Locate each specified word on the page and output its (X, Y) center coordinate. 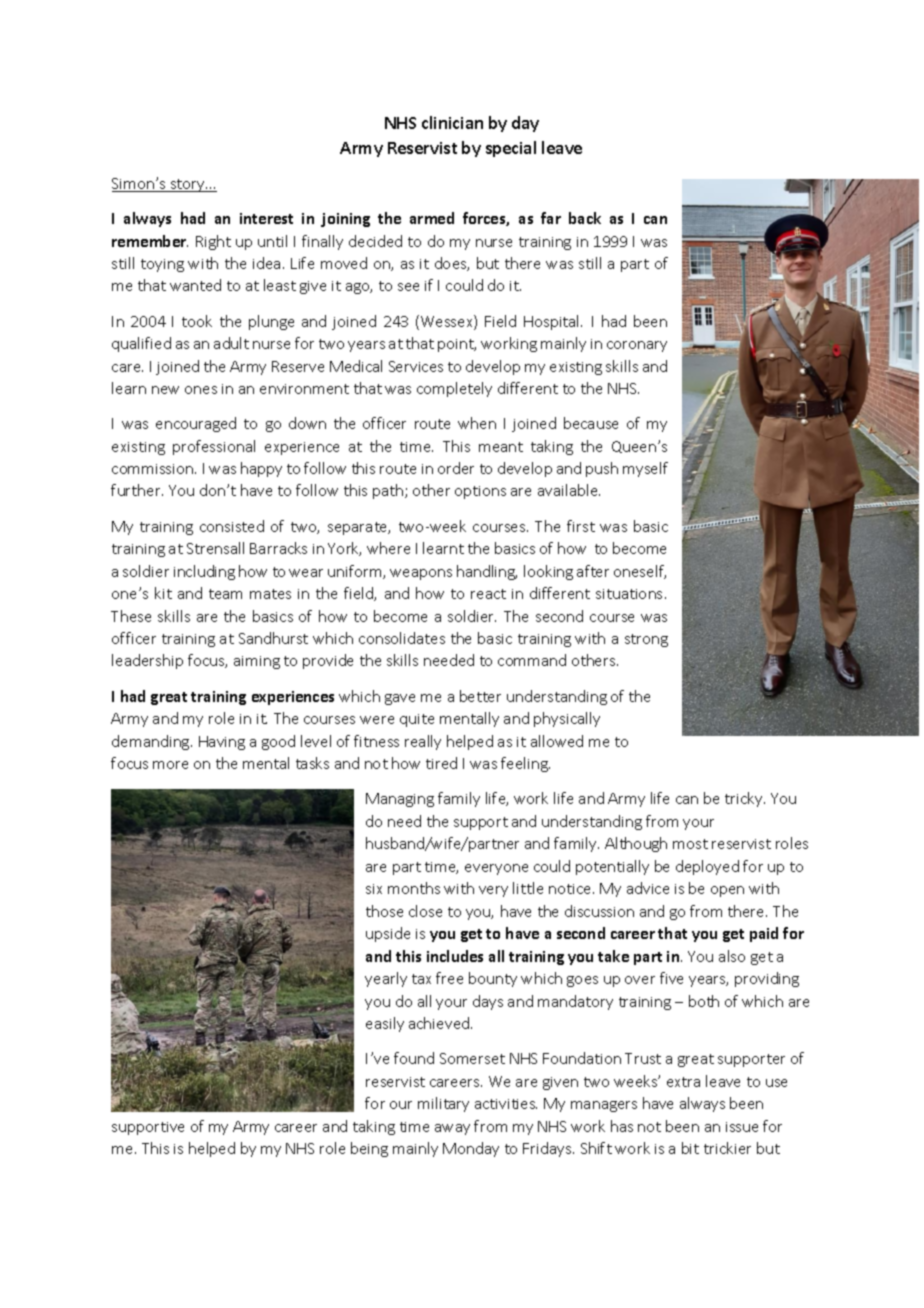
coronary (637, 346)
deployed (707, 867)
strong (646, 640)
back (585, 218)
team (225, 594)
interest (266, 218)
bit (690, 1148)
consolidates (402, 638)
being (369, 1149)
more (170, 765)
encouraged (196, 424)
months (414, 888)
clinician (452, 122)
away (452, 1129)
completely (454, 389)
